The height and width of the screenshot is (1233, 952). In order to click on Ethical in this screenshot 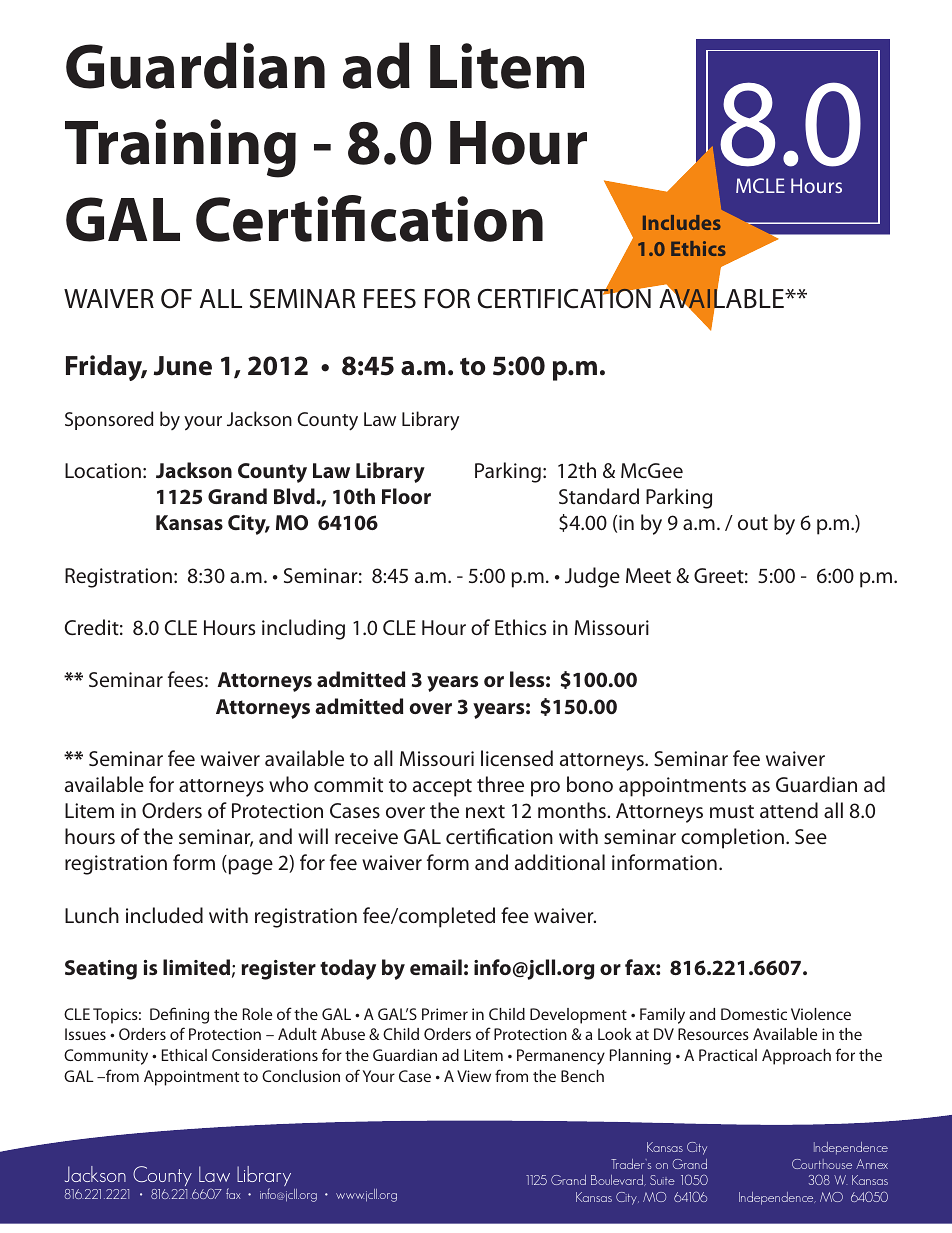, I will do `click(184, 1055)`.
